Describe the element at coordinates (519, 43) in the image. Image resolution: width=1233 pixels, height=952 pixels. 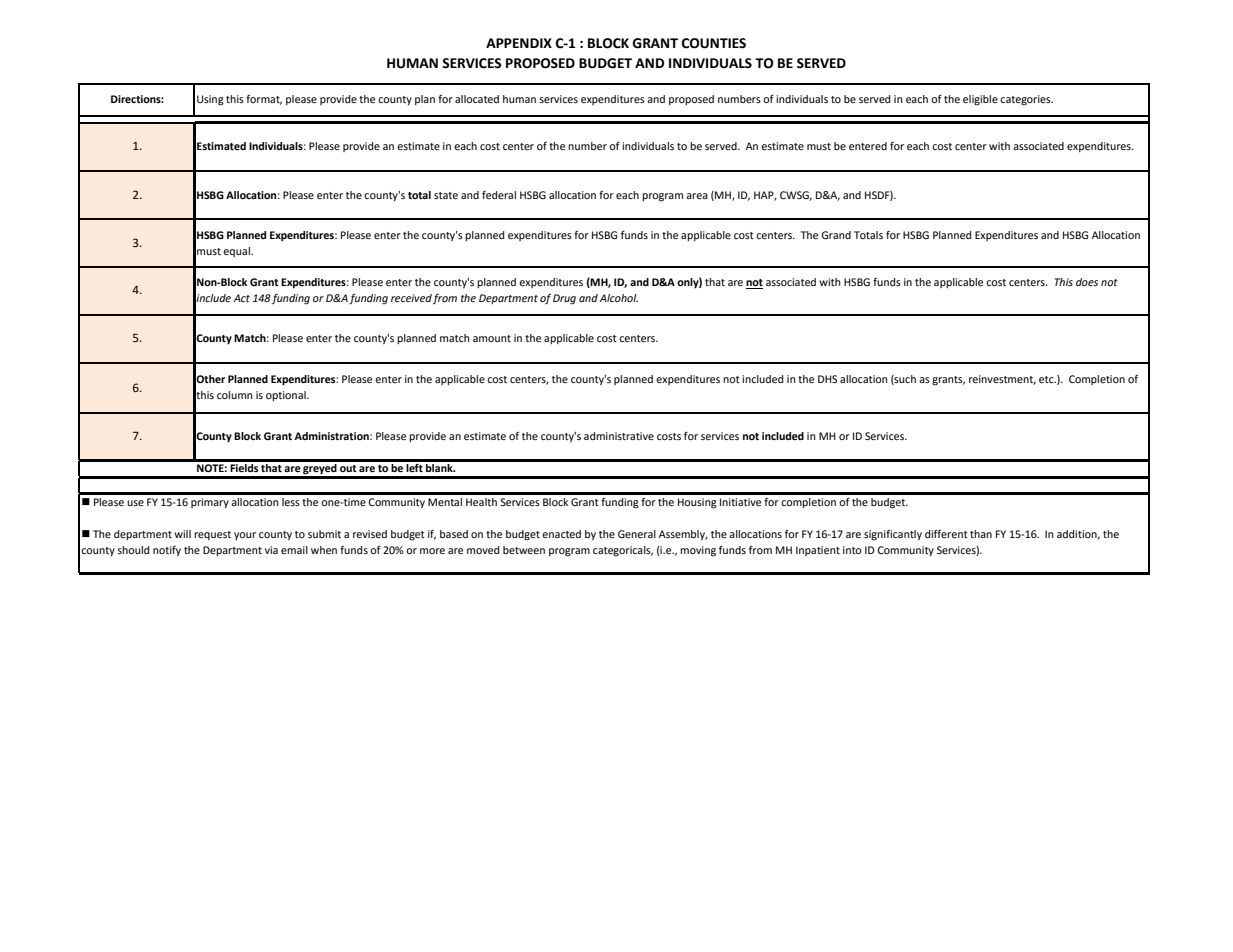
I see `APPENDIX` at that location.
